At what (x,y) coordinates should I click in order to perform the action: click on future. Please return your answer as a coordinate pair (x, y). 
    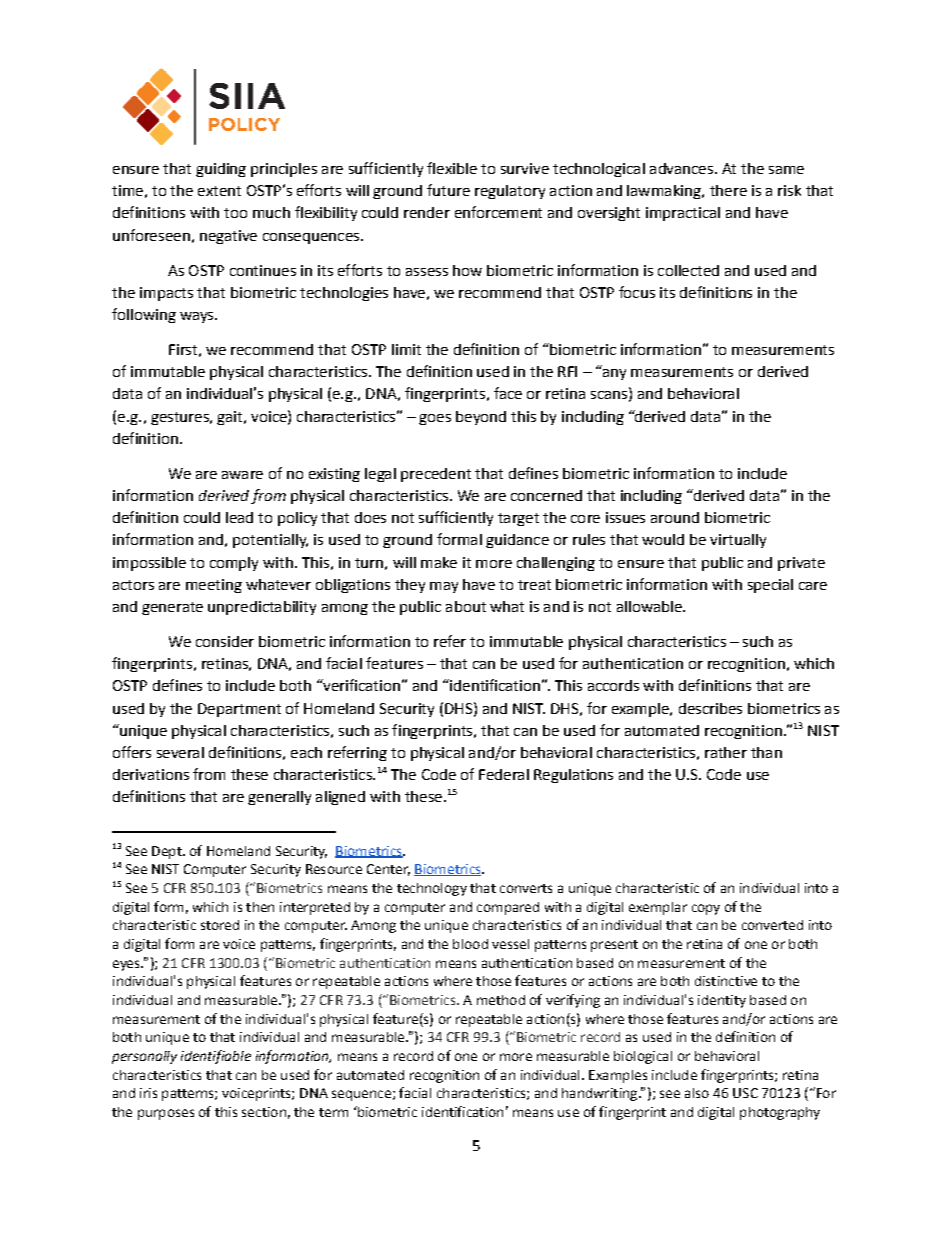
    Looking at the image, I should click on (448, 190).
